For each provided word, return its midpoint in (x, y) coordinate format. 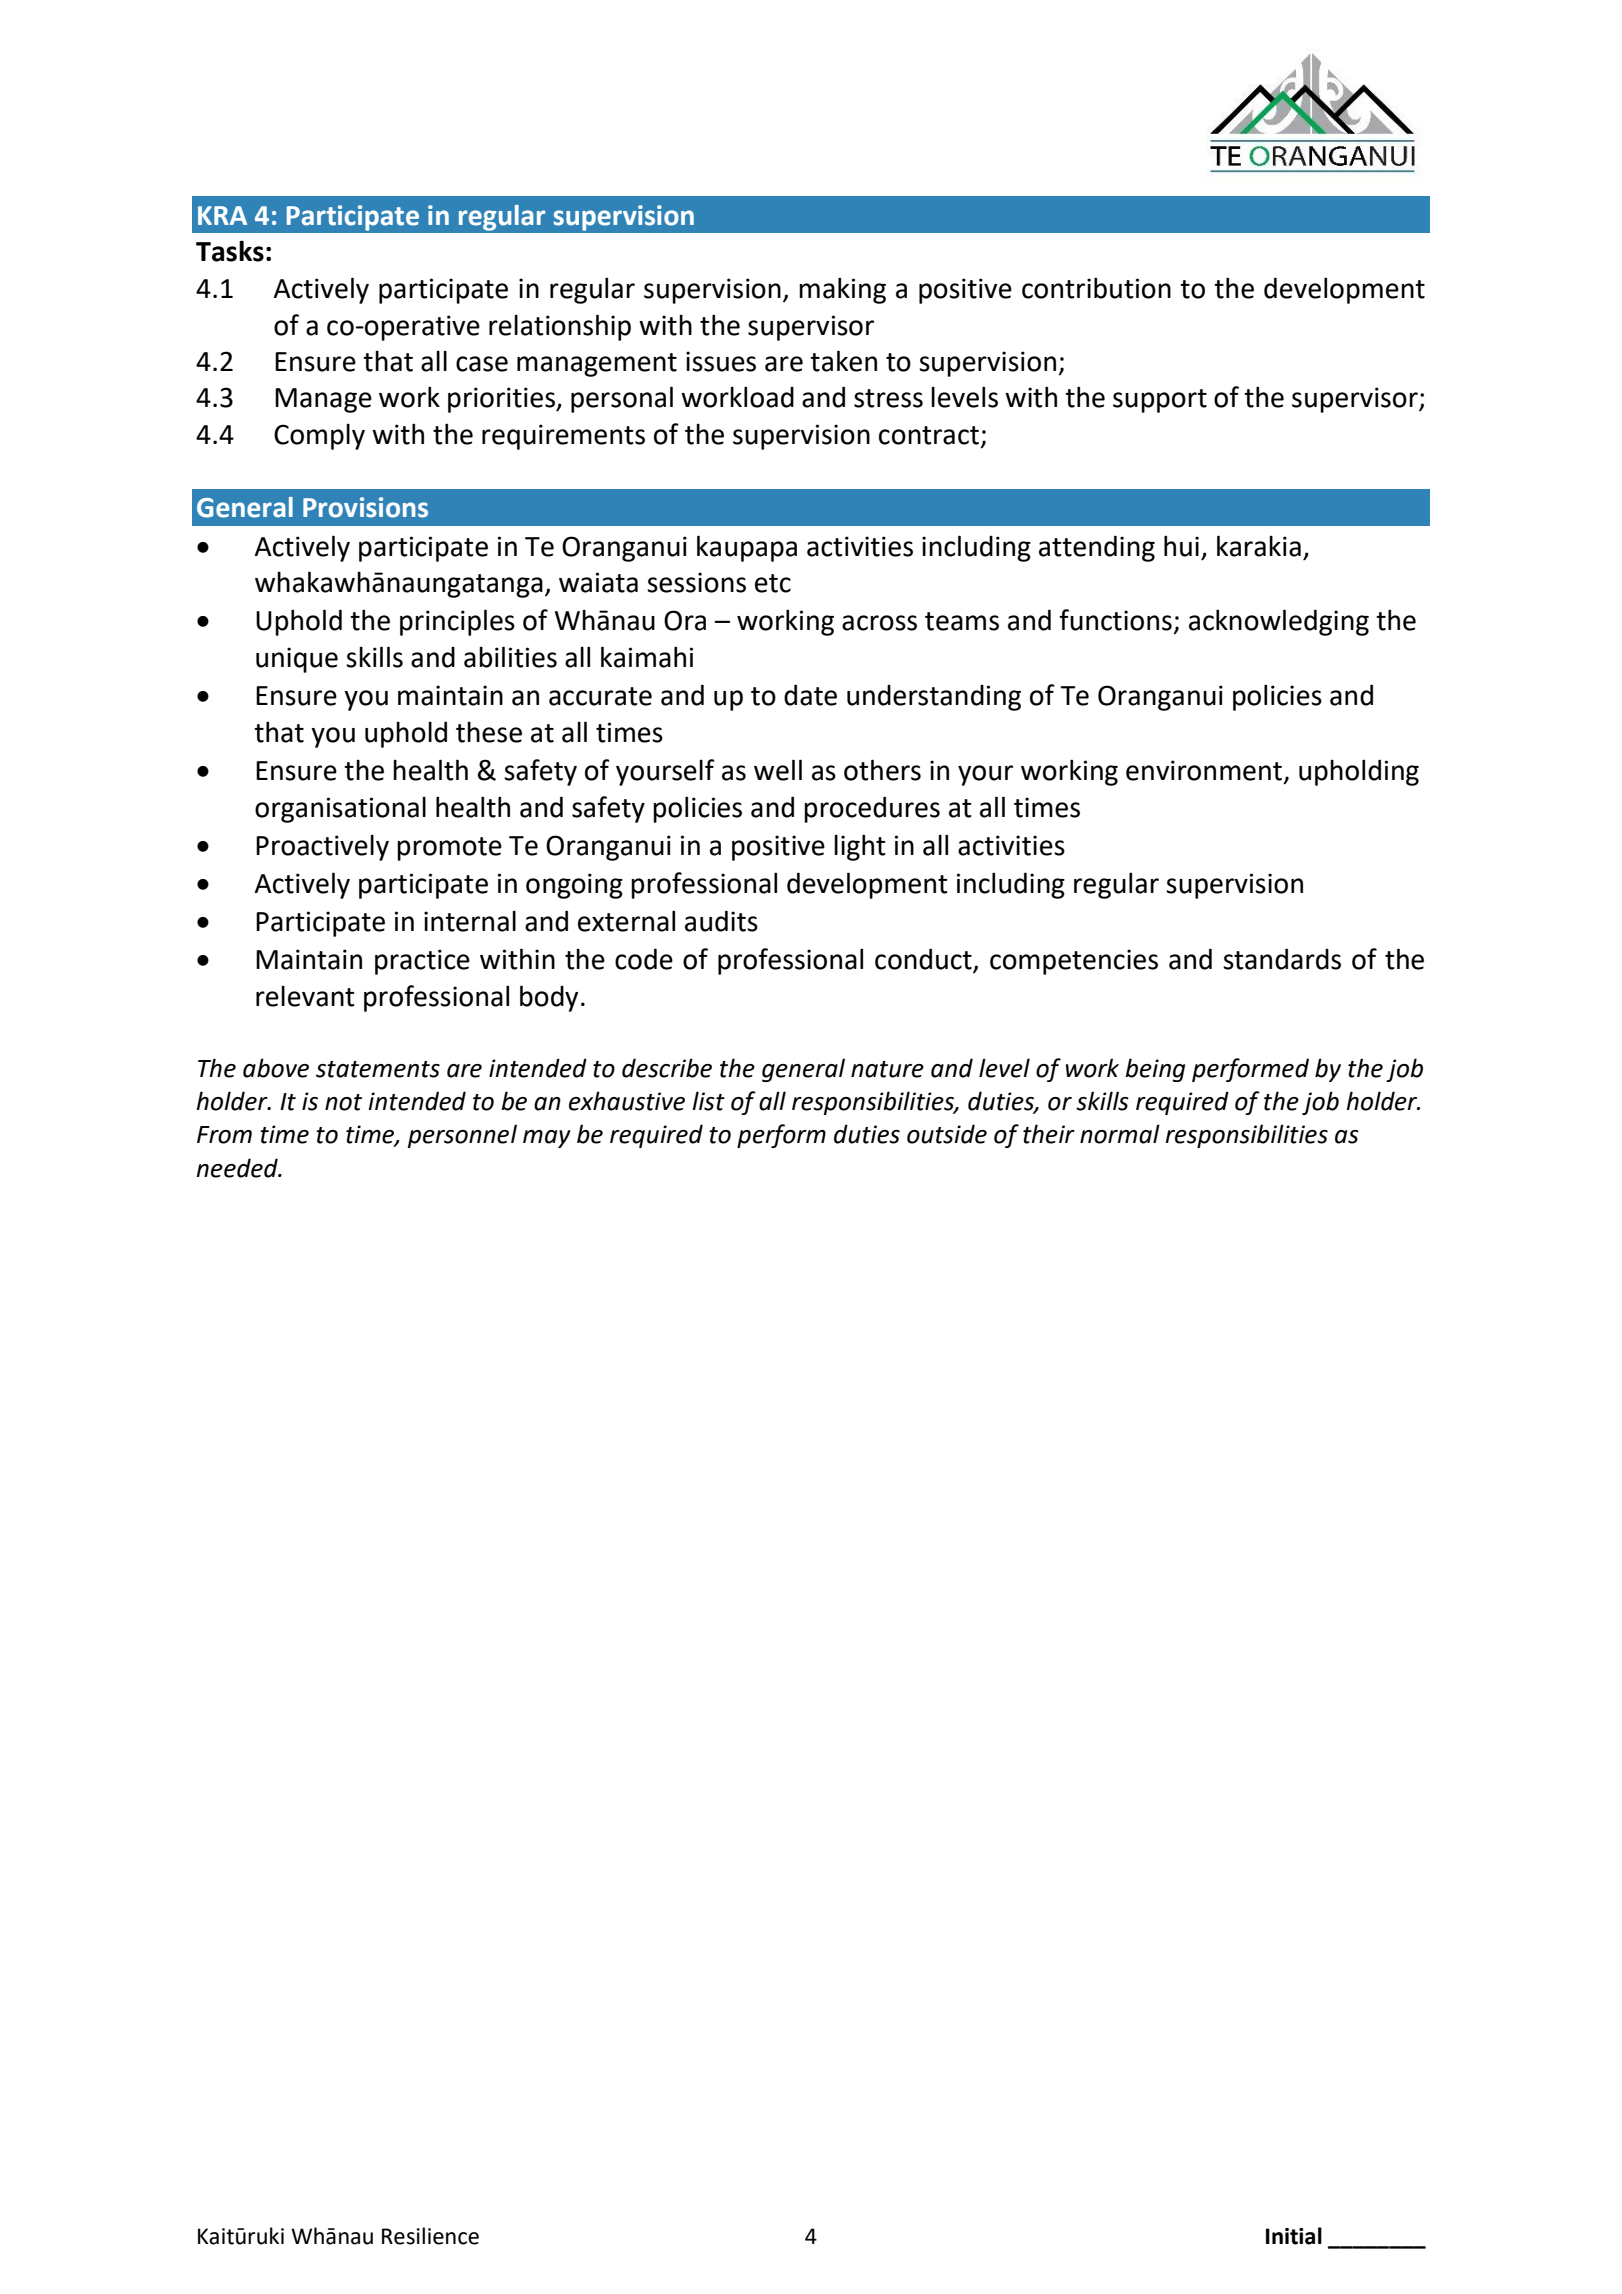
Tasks (230, 251)
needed (238, 1168)
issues (721, 361)
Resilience (430, 2236)
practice (422, 962)
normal (1120, 1134)
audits (721, 921)
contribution (1096, 288)
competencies (1074, 962)
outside (947, 1134)
